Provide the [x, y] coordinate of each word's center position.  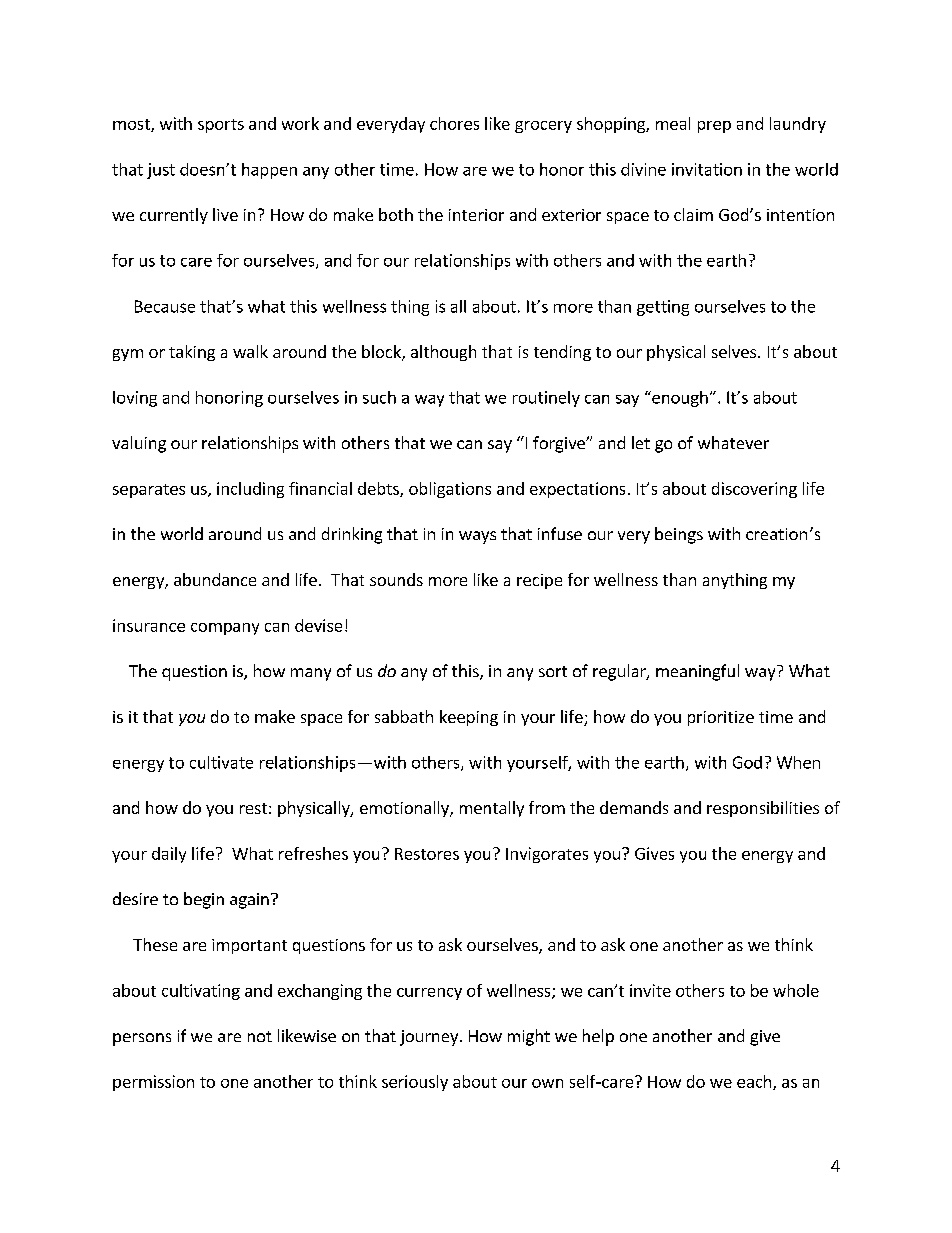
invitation [707, 169]
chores [454, 123]
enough [679, 399]
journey [430, 1038]
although [443, 353]
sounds [396, 579]
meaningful [697, 672]
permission [153, 1083]
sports [221, 126]
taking [192, 353]
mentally [492, 809]
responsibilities [763, 809]
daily [169, 855]
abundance [215, 579]
